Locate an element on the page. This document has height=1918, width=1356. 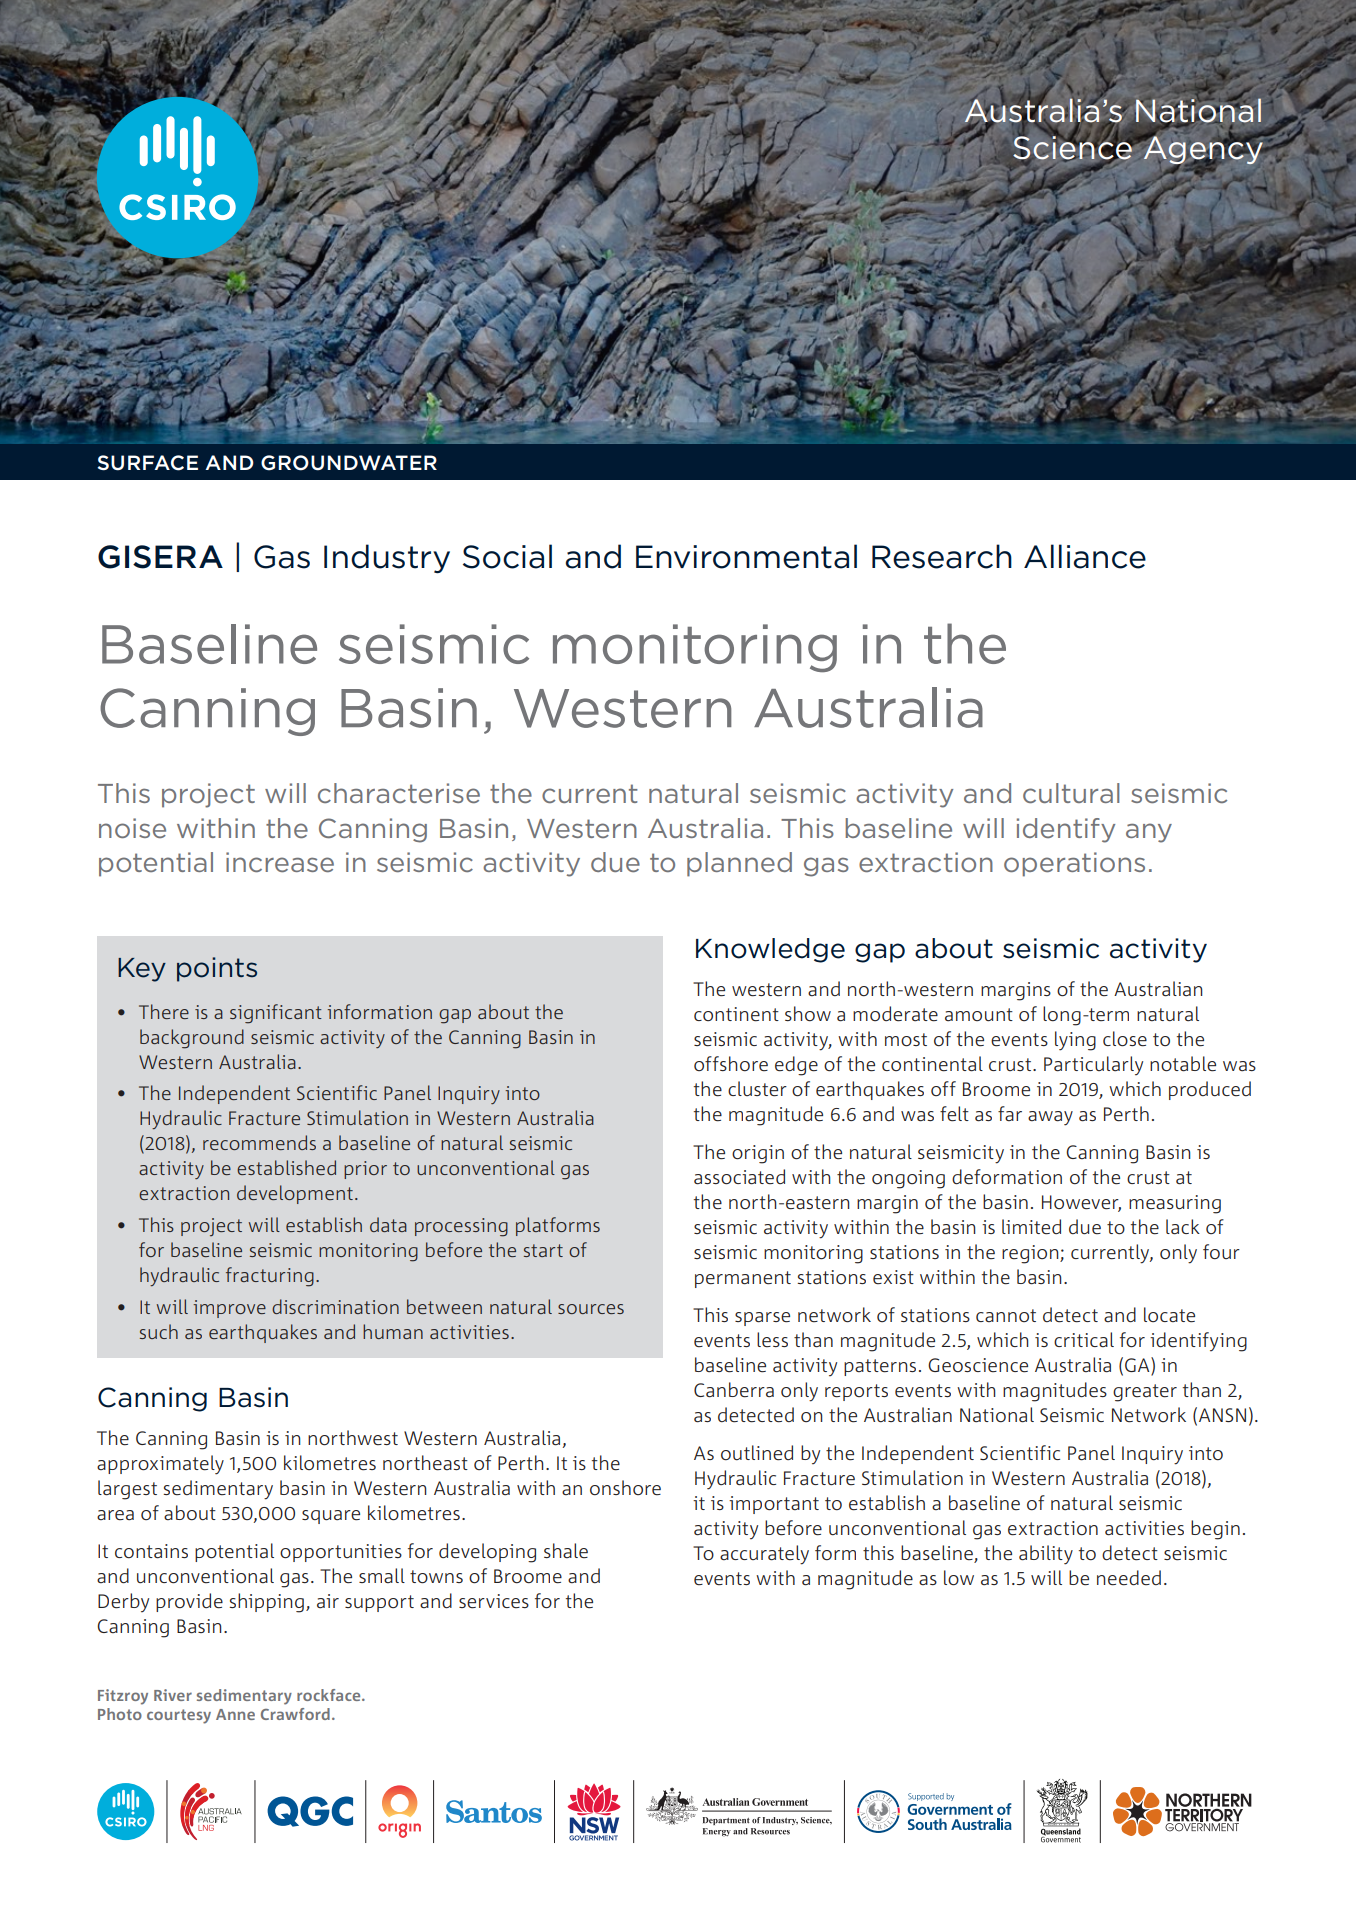
operations is located at coordinates (1074, 864).
